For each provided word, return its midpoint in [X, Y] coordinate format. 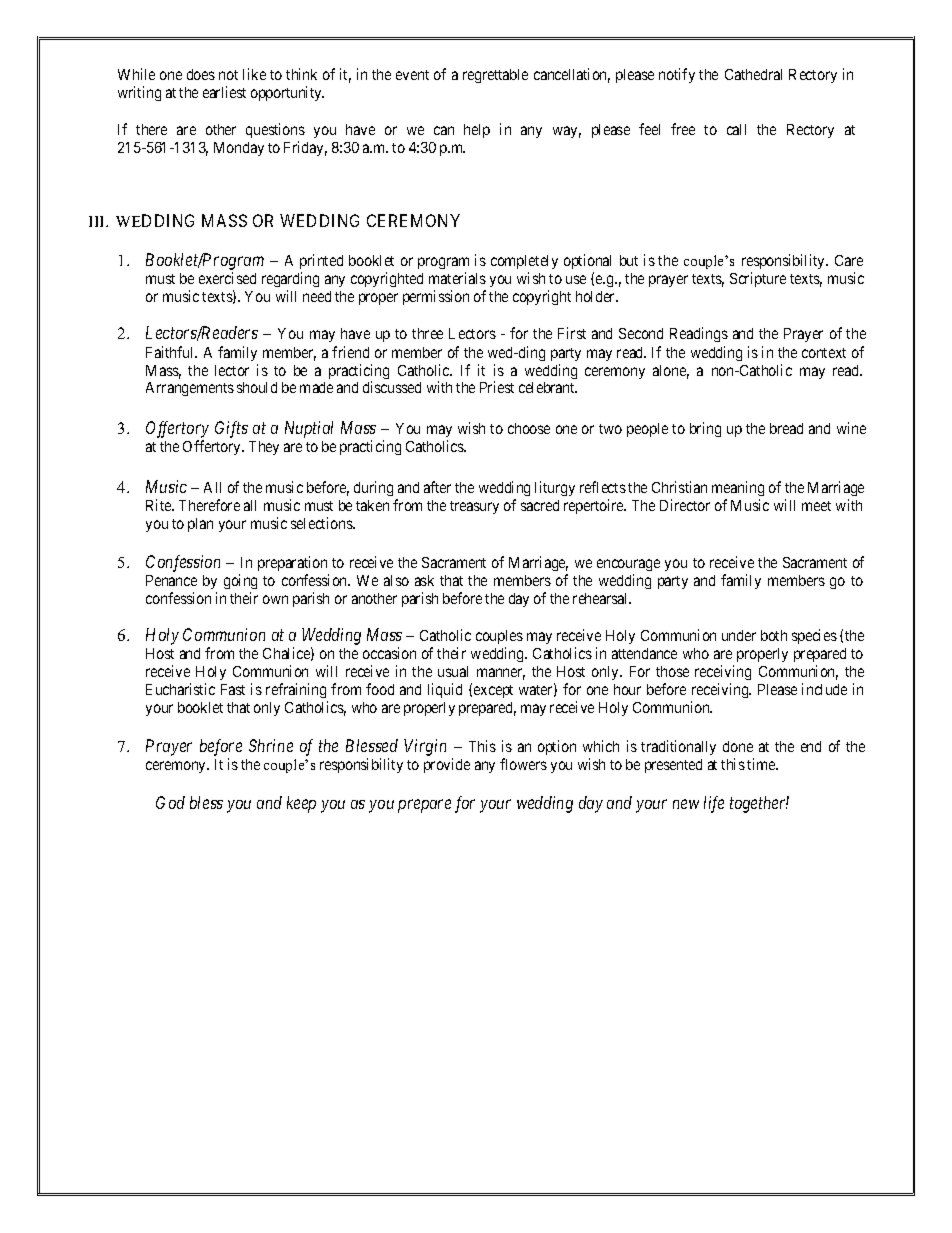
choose [529, 428]
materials [457, 278]
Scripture [758, 279]
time [762, 764]
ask [424, 580]
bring [705, 429]
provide [447, 765]
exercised [227, 278]
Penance [171, 580]
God [170, 802]
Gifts [231, 429]
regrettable [495, 76]
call [736, 129]
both [774, 635]
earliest [224, 92]
